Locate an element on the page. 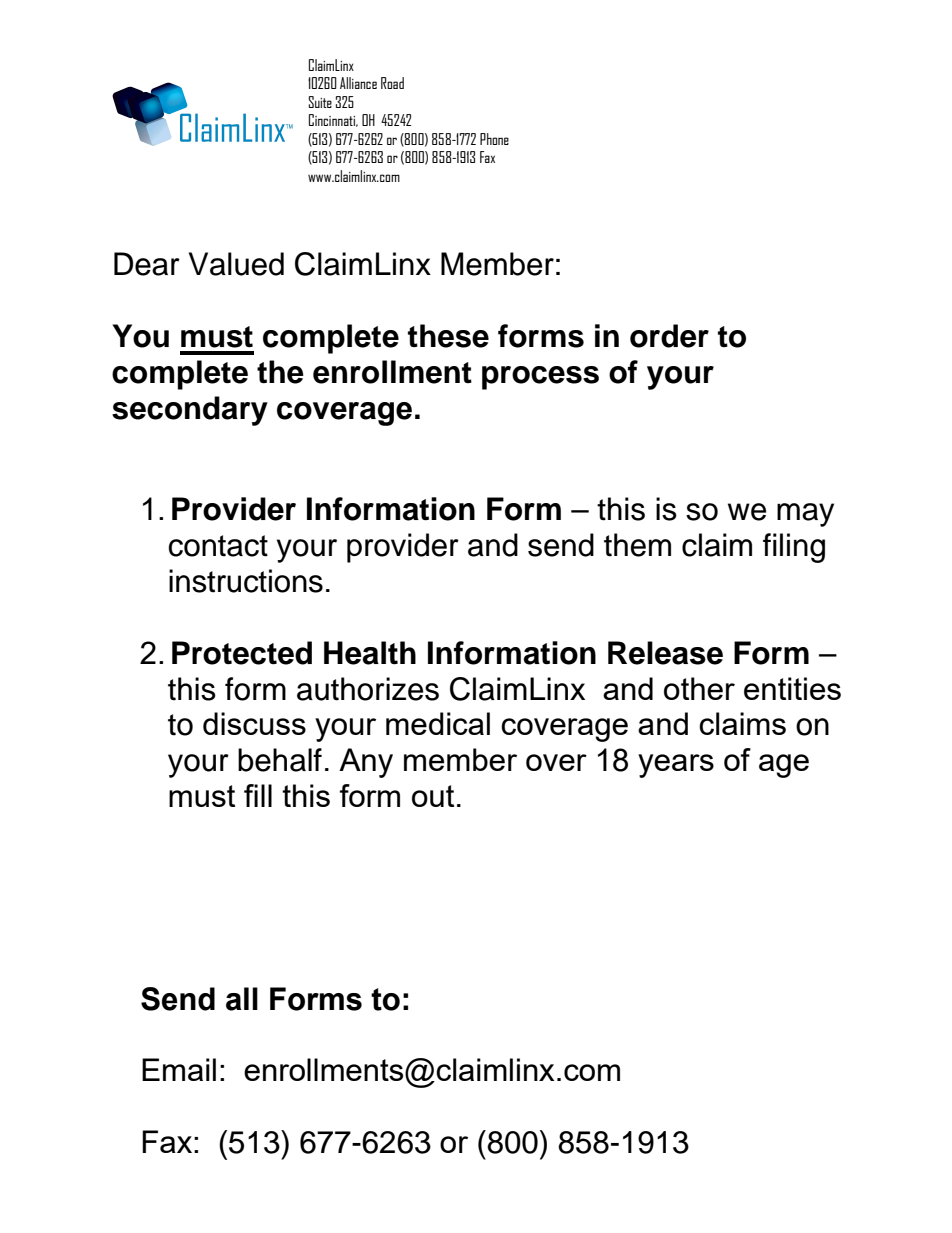  other is located at coordinates (699, 688).
